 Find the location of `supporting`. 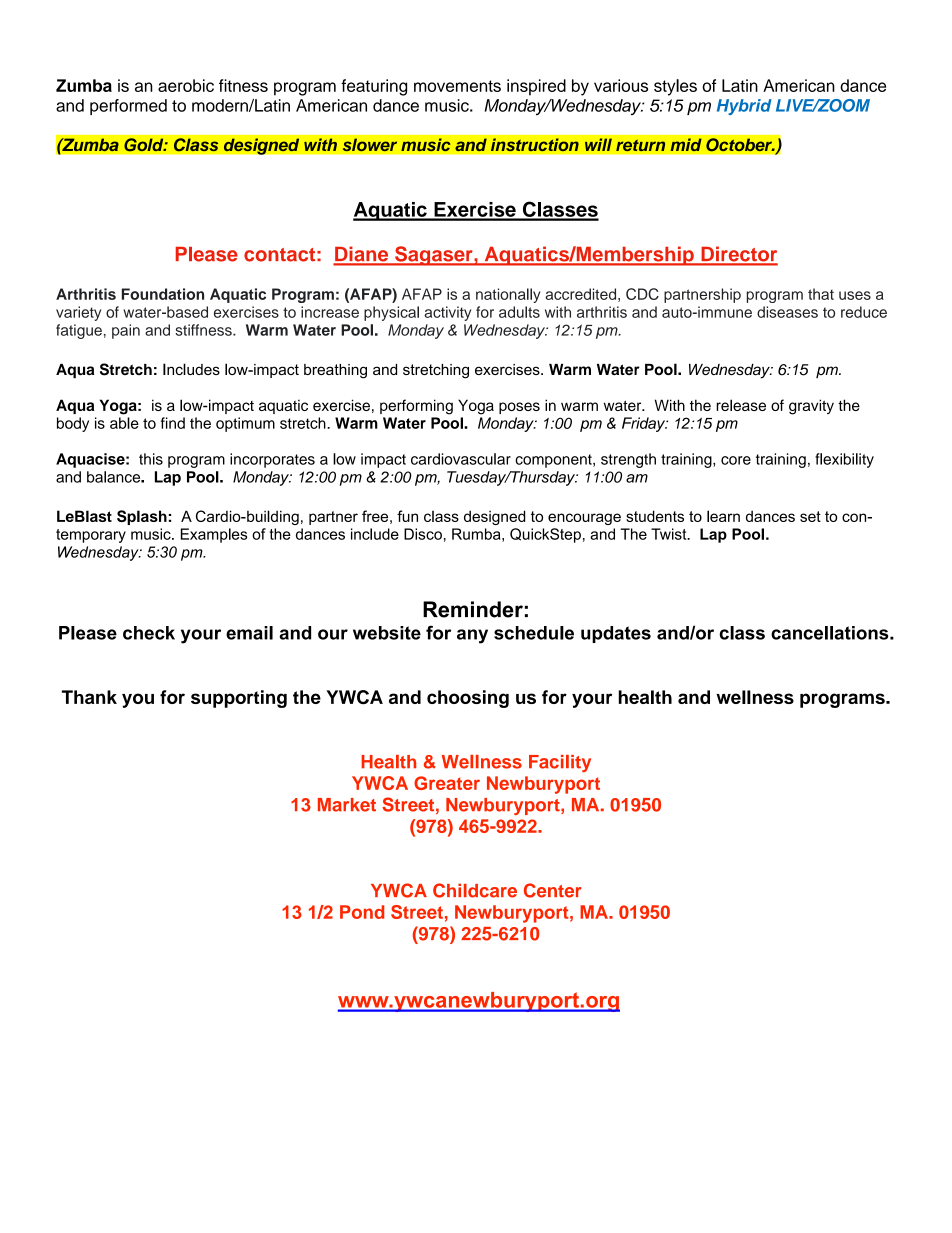

supporting is located at coordinates (239, 699).
